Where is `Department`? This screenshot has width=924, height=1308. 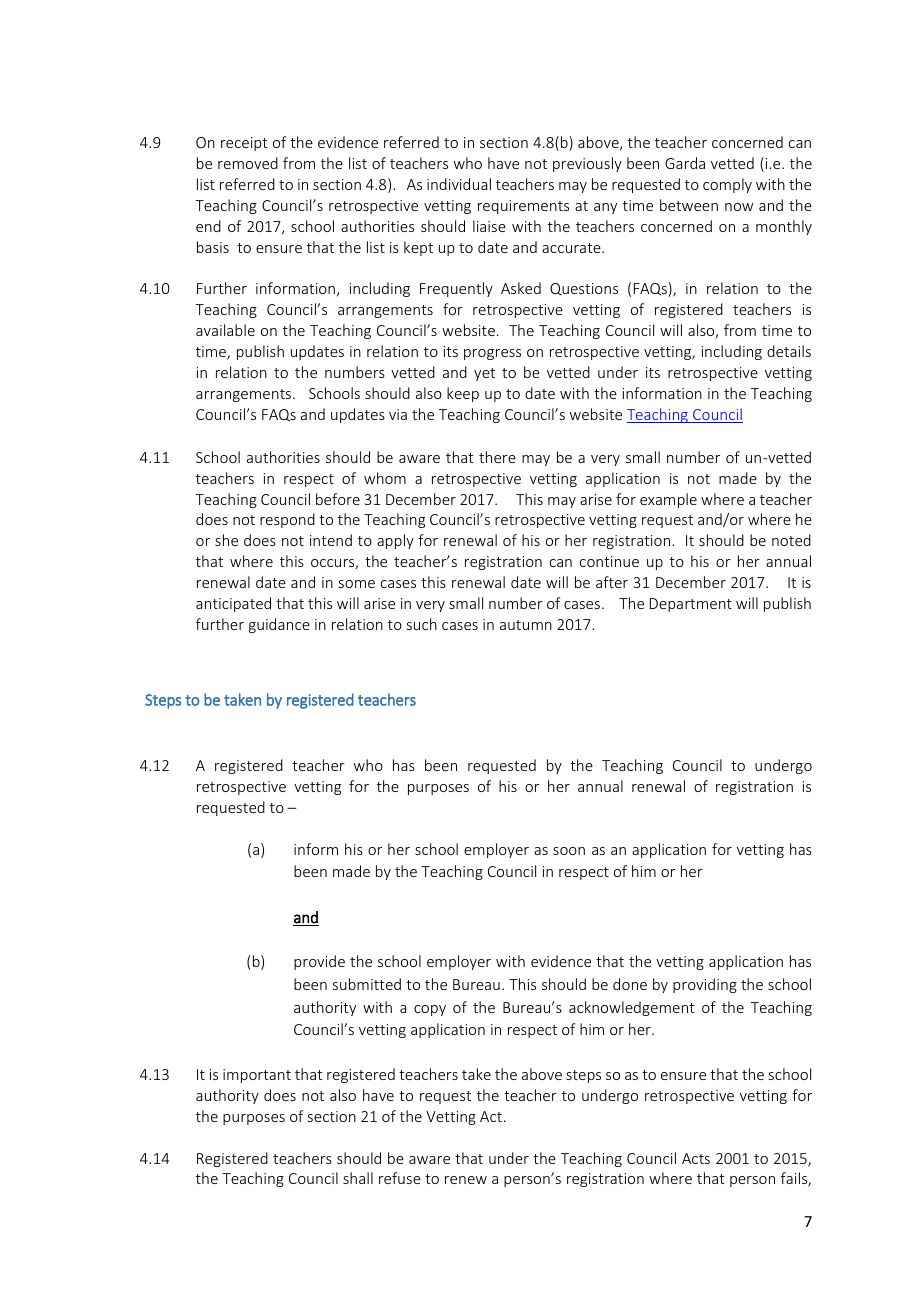
Department is located at coordinates (691, 605).
